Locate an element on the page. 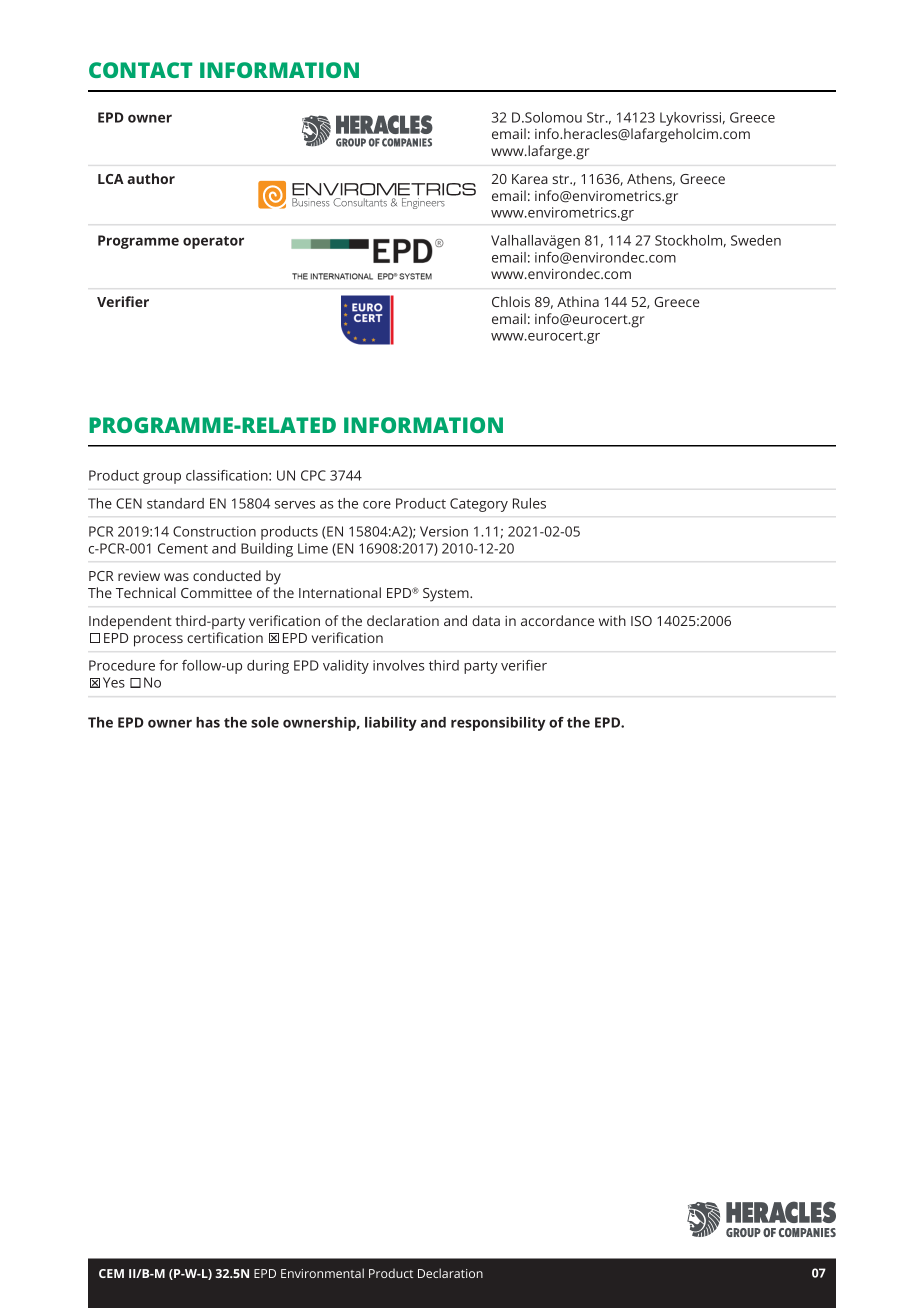 This page has height=1308, width=924. liability is located at coordinates (391, 724).
